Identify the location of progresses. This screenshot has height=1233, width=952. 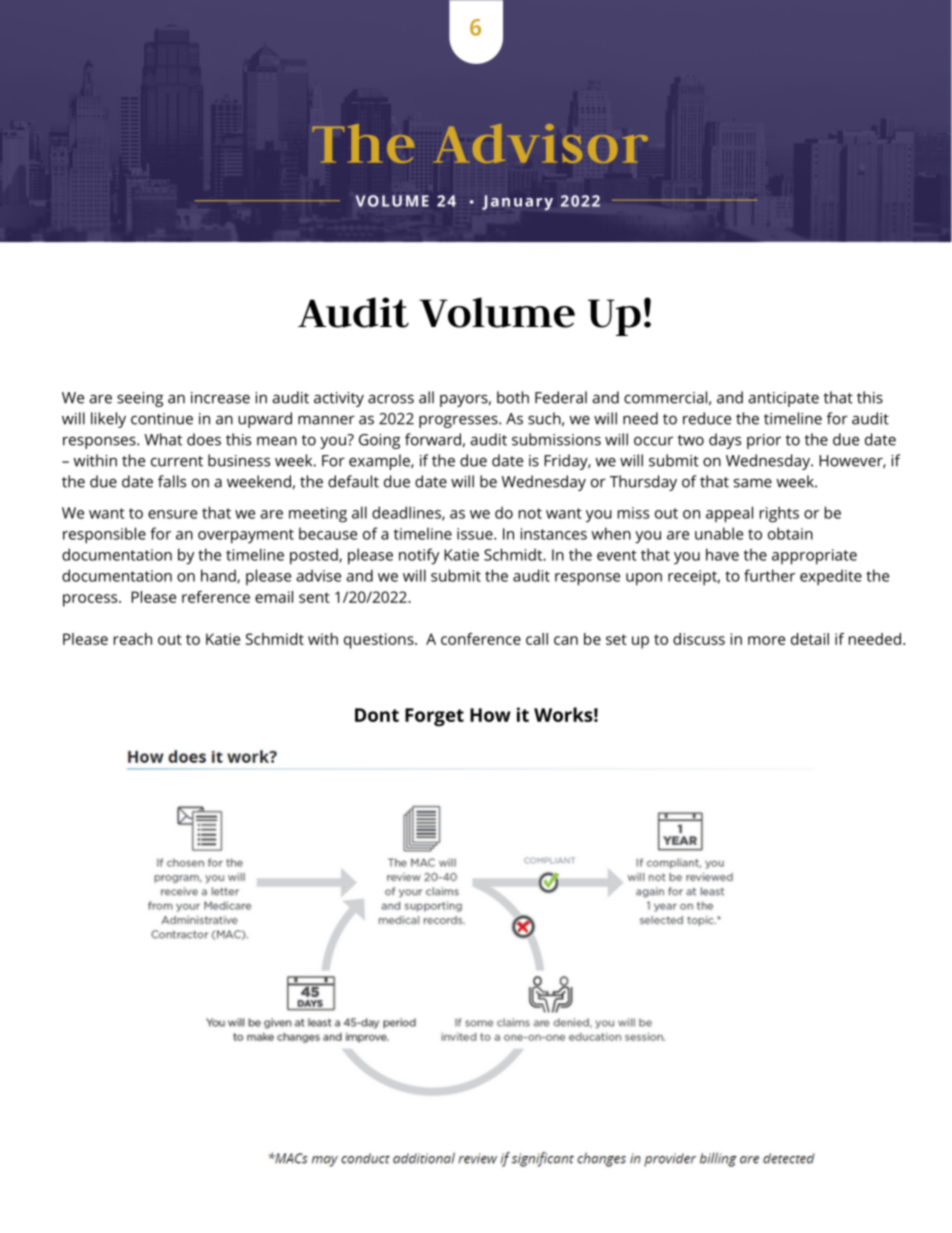
(459, 421).
